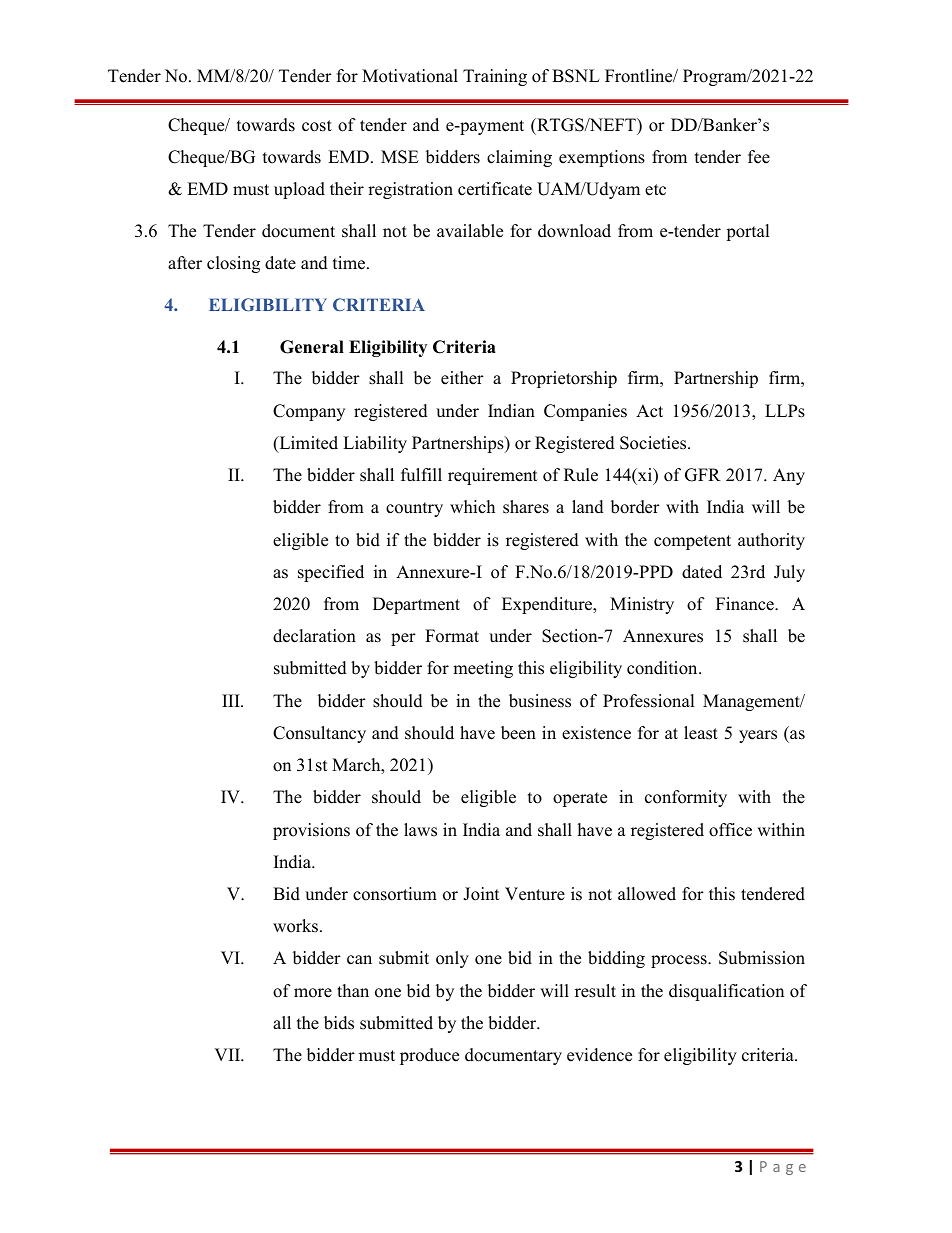 The width and height of the screenshot is (952, 1233). I want to click on Finance, so click(746, 604).
